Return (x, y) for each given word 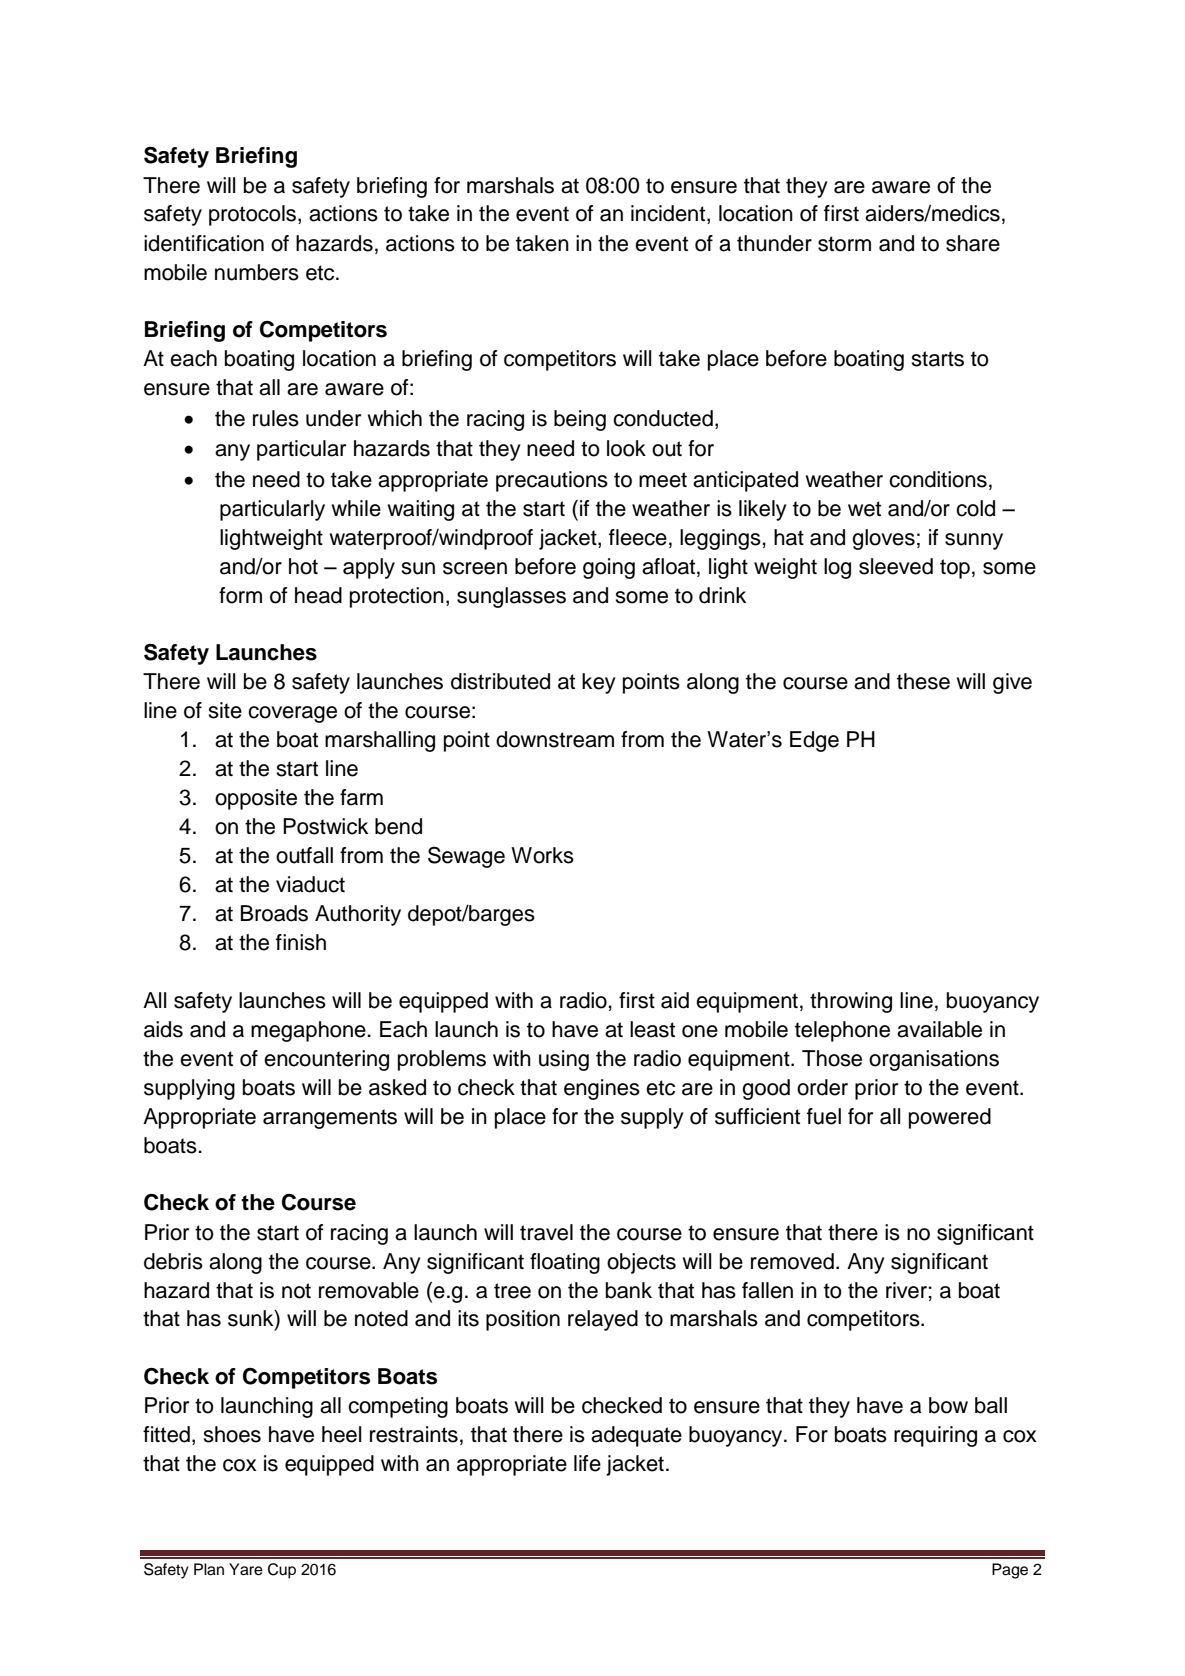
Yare (246, 1569)
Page (1010, 1571)
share (973, 243)
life (587, 1463)
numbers (257, 272)
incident (669, 214)
